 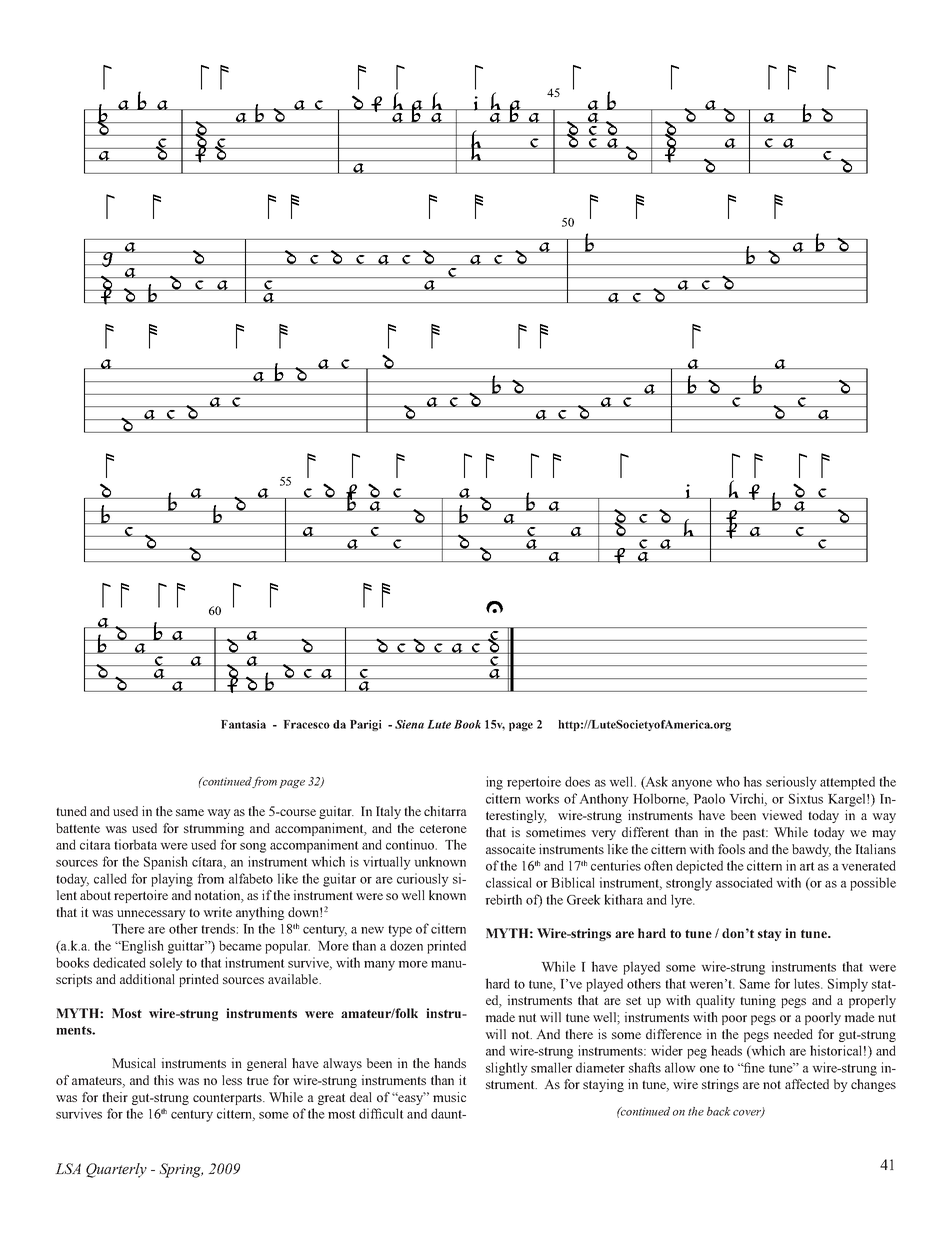 I want to click on additional, so click(x=147, y=979).
